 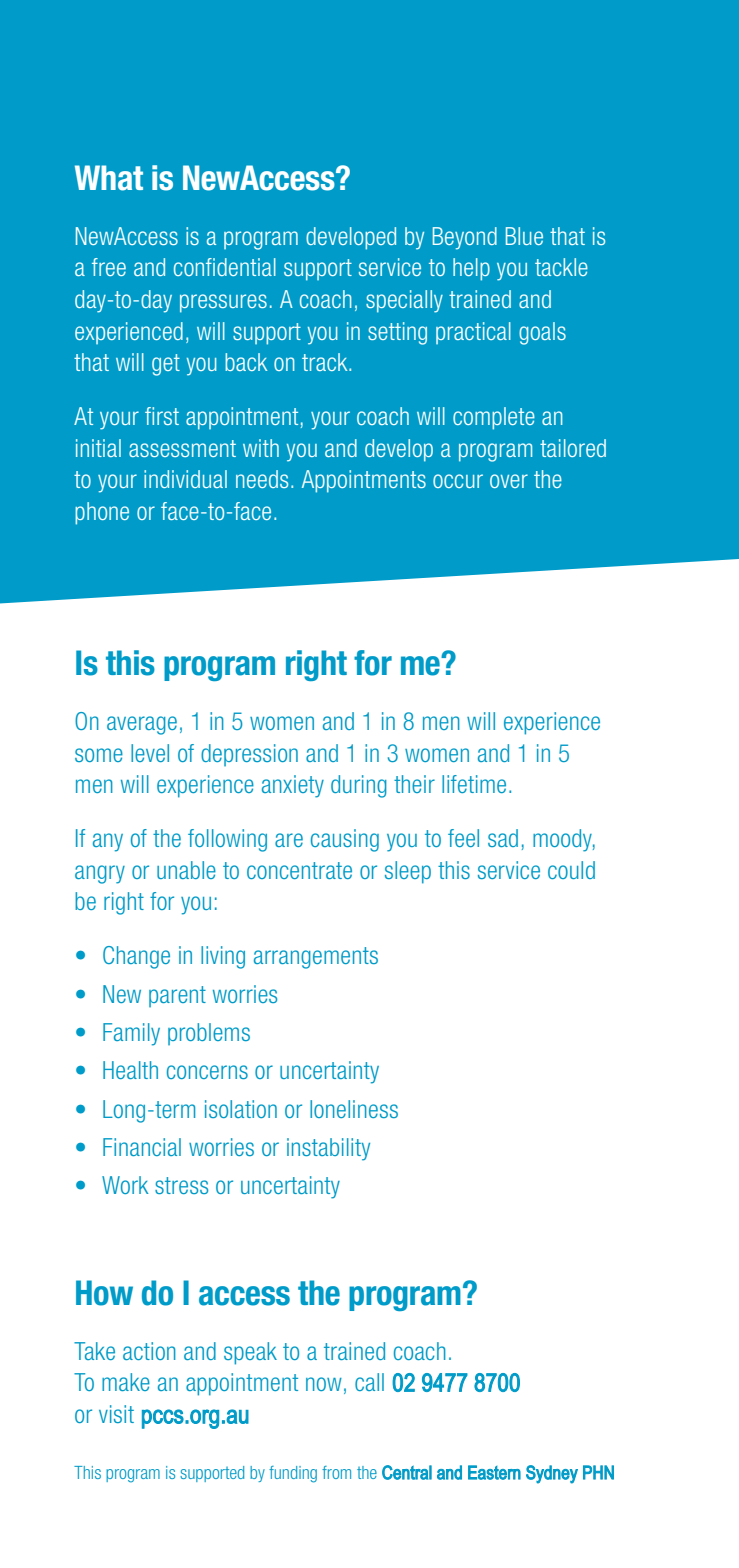 I want to click on individual, so click(x=185, y=479).
